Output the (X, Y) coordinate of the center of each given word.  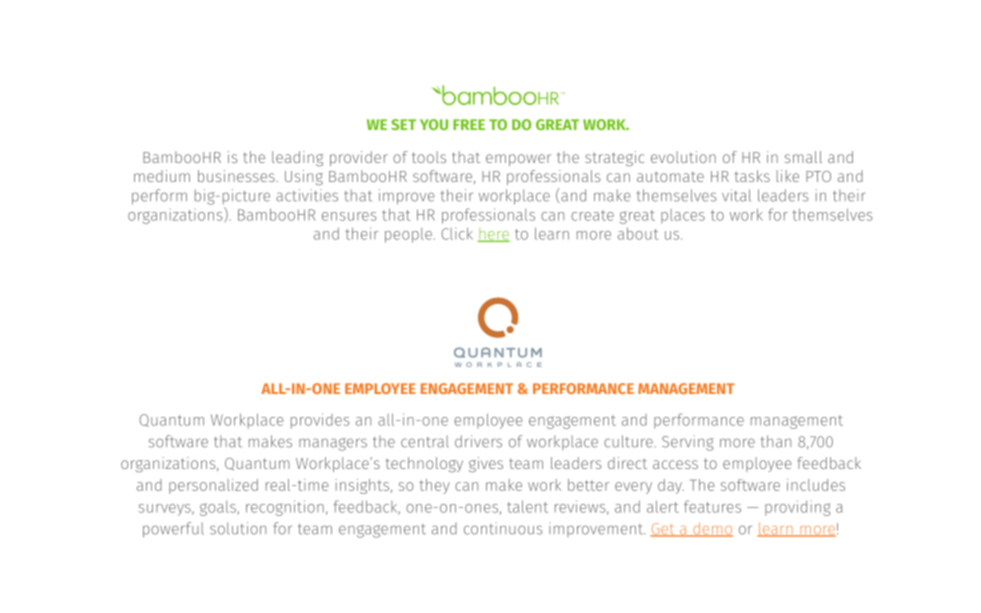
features (712, 506)
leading (297, 158)
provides (320, 421)
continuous (503, 528)
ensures (349, 216)
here (494, 235)
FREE (469, 124)
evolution (683, 157)
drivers (478, 441)
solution (238, 528)
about (638, 233)
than (776, 441)
